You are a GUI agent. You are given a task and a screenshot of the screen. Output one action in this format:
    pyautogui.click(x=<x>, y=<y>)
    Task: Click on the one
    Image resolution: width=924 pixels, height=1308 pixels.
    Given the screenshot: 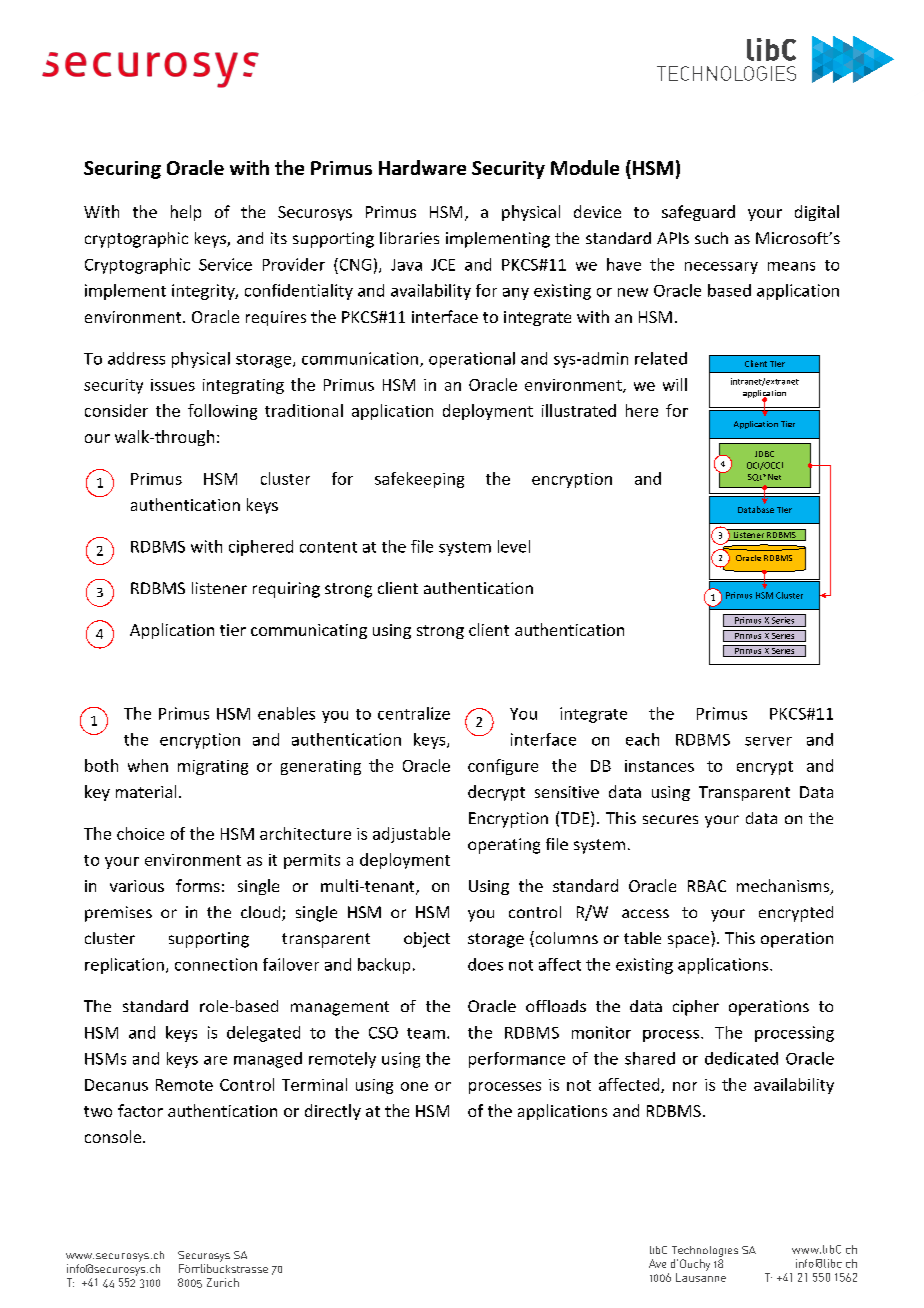 What is the action you would take?
    pyautogui.click(x=414, y=1086)
